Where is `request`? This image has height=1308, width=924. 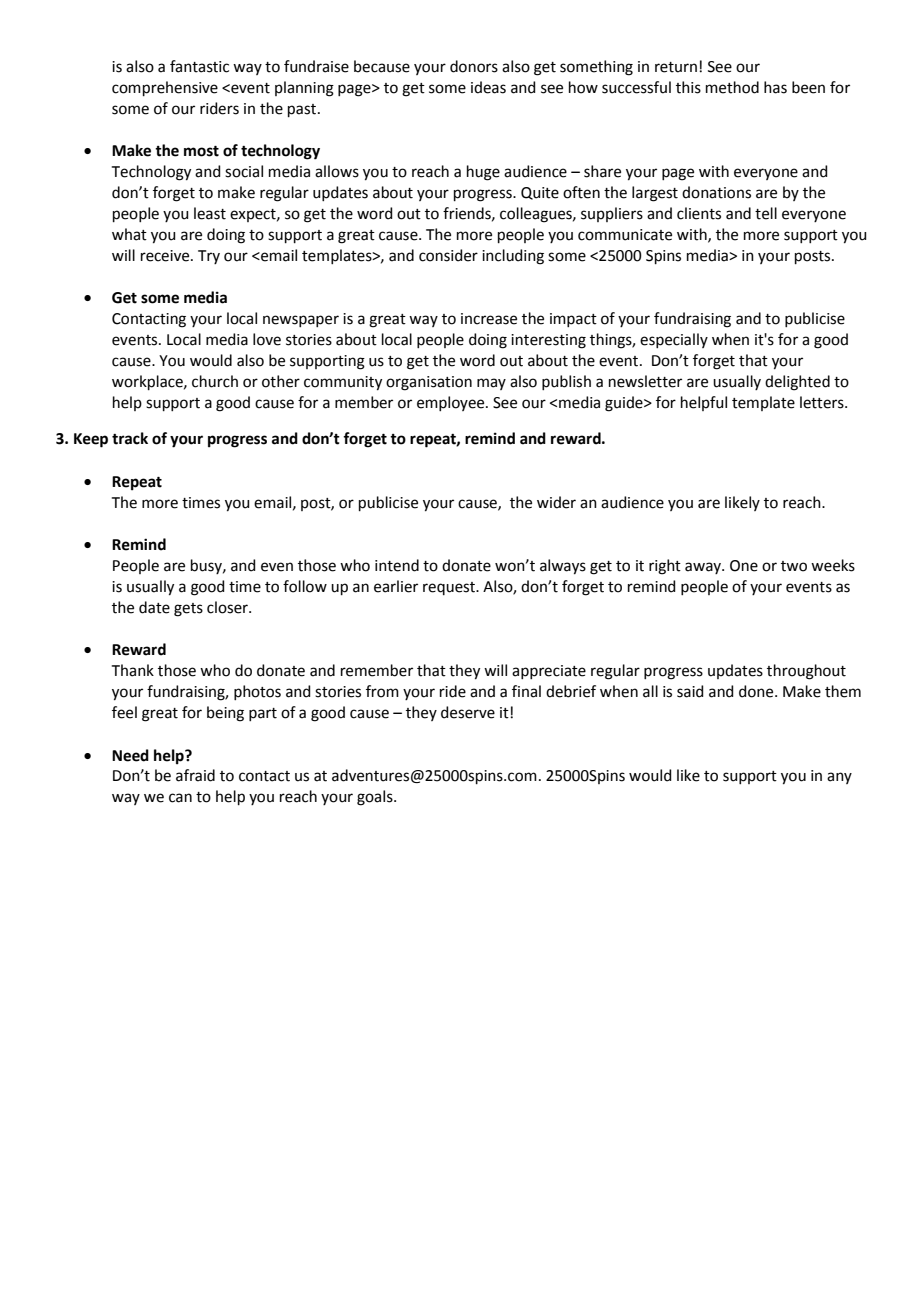 request is located at coordinates (450, 588).
